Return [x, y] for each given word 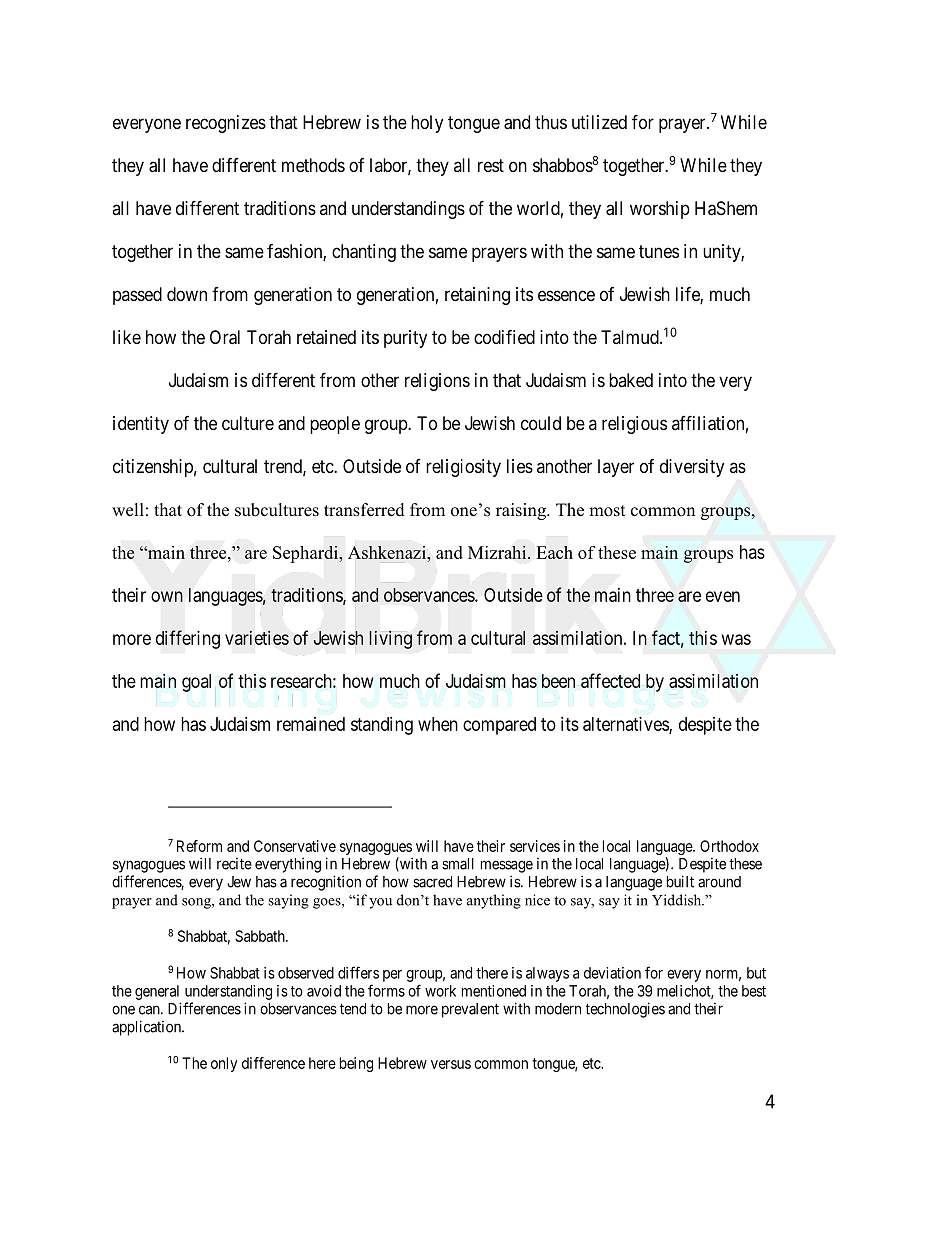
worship [660, 210]
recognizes [226, 124]
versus [451, 1064]
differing [188, 639]
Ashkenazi [388, 552]
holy [427, 124]
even [723, 596]
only [224, 1064]
